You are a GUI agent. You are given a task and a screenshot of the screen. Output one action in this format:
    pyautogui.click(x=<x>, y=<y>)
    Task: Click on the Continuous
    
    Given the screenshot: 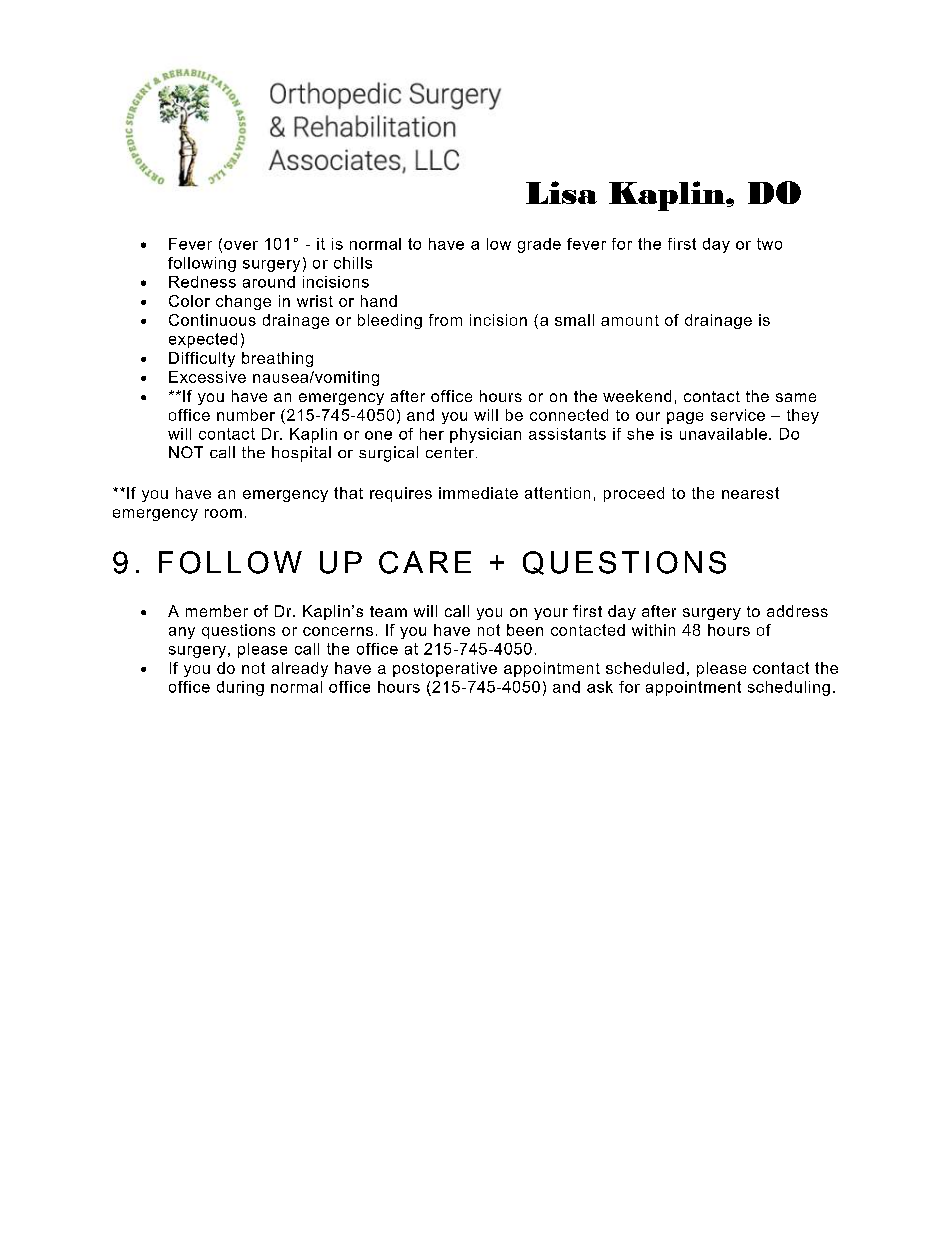 What is the action you would take?
    pyautogui.click(x=212, y=320)
